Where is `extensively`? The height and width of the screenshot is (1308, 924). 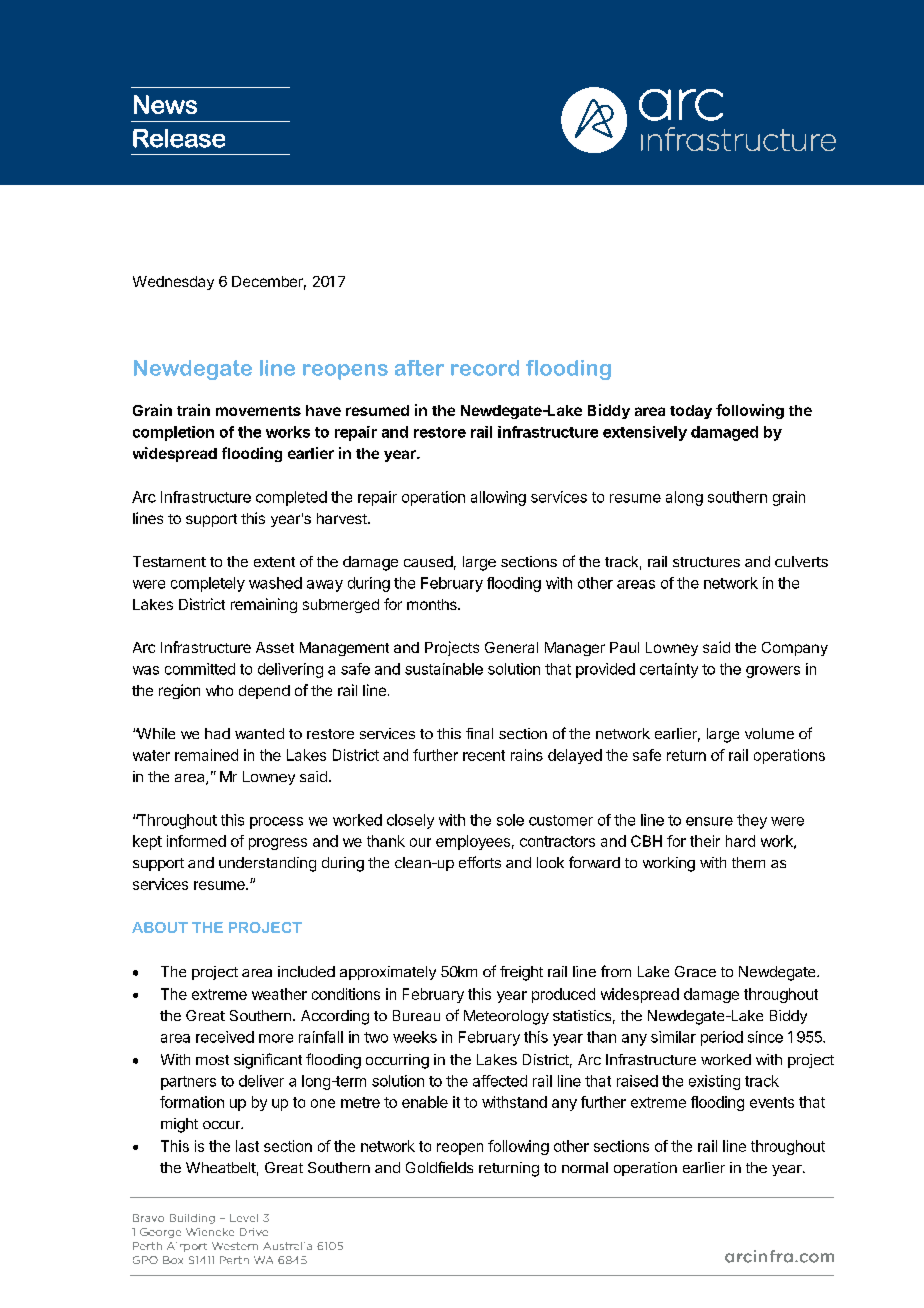 extensively is located at coordinates (645, 433).
